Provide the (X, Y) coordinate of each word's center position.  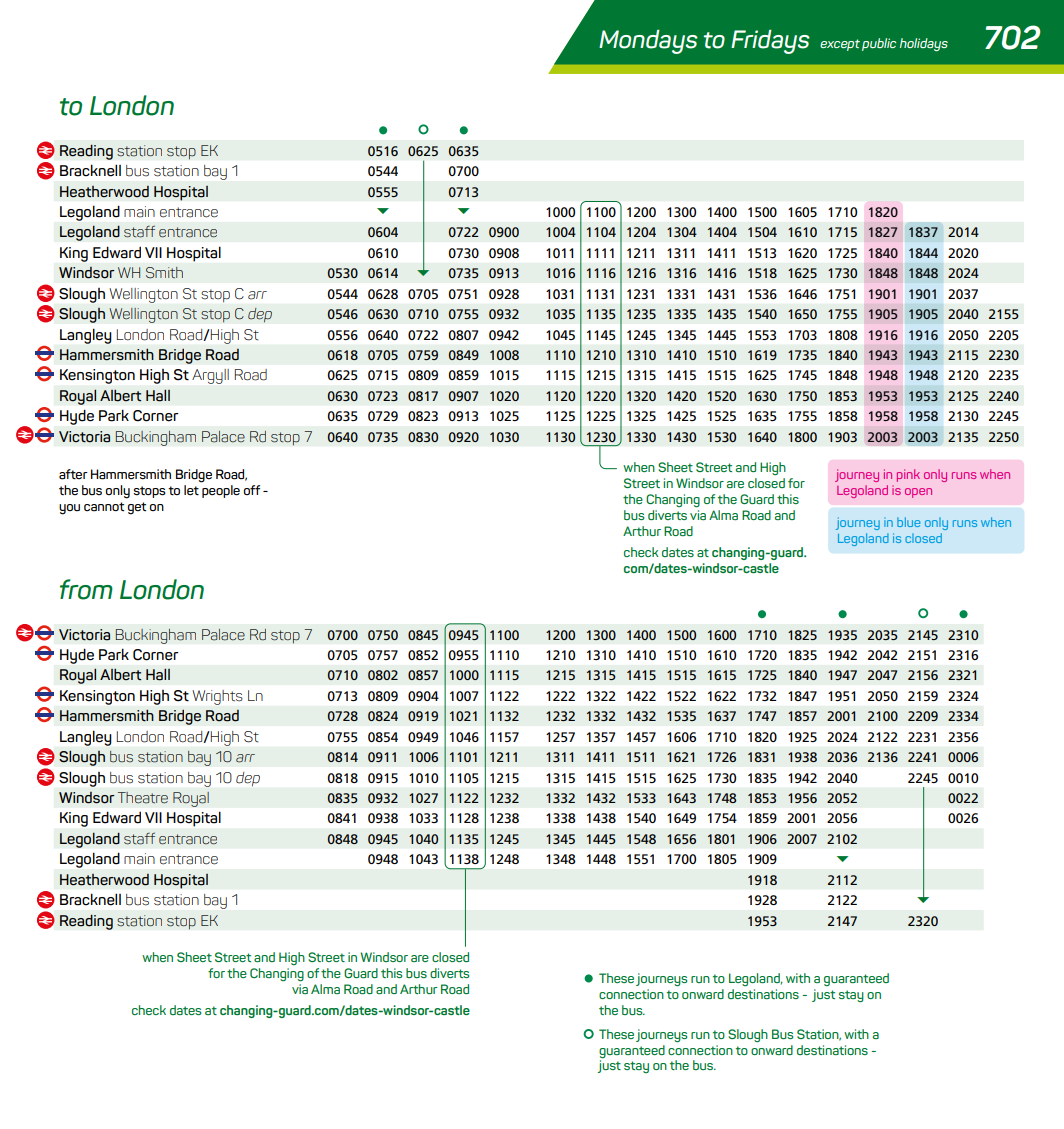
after (73, 474)
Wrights (217, 697)
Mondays (648, 41)
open (918, 493)
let (191, 490)
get (137, 508)
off (252, 490)
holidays (924, 44)
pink (908, 475)
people (220, 490)
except (840, 45)
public (879, 44)
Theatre (143, 798)
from (86, 589)
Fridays (770, 41)
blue (908, 522)
